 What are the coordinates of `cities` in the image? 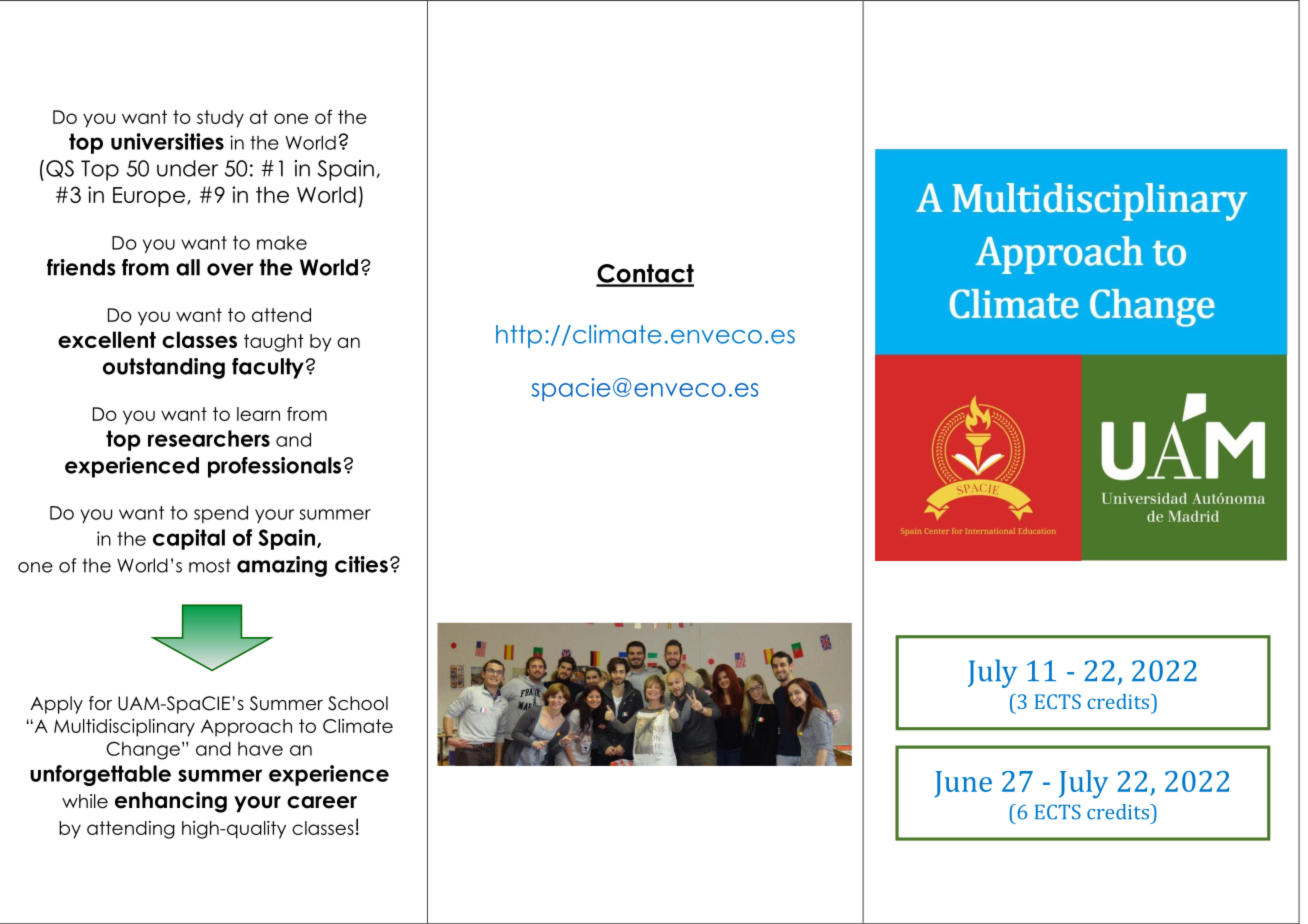 It's located at (361, 564).
